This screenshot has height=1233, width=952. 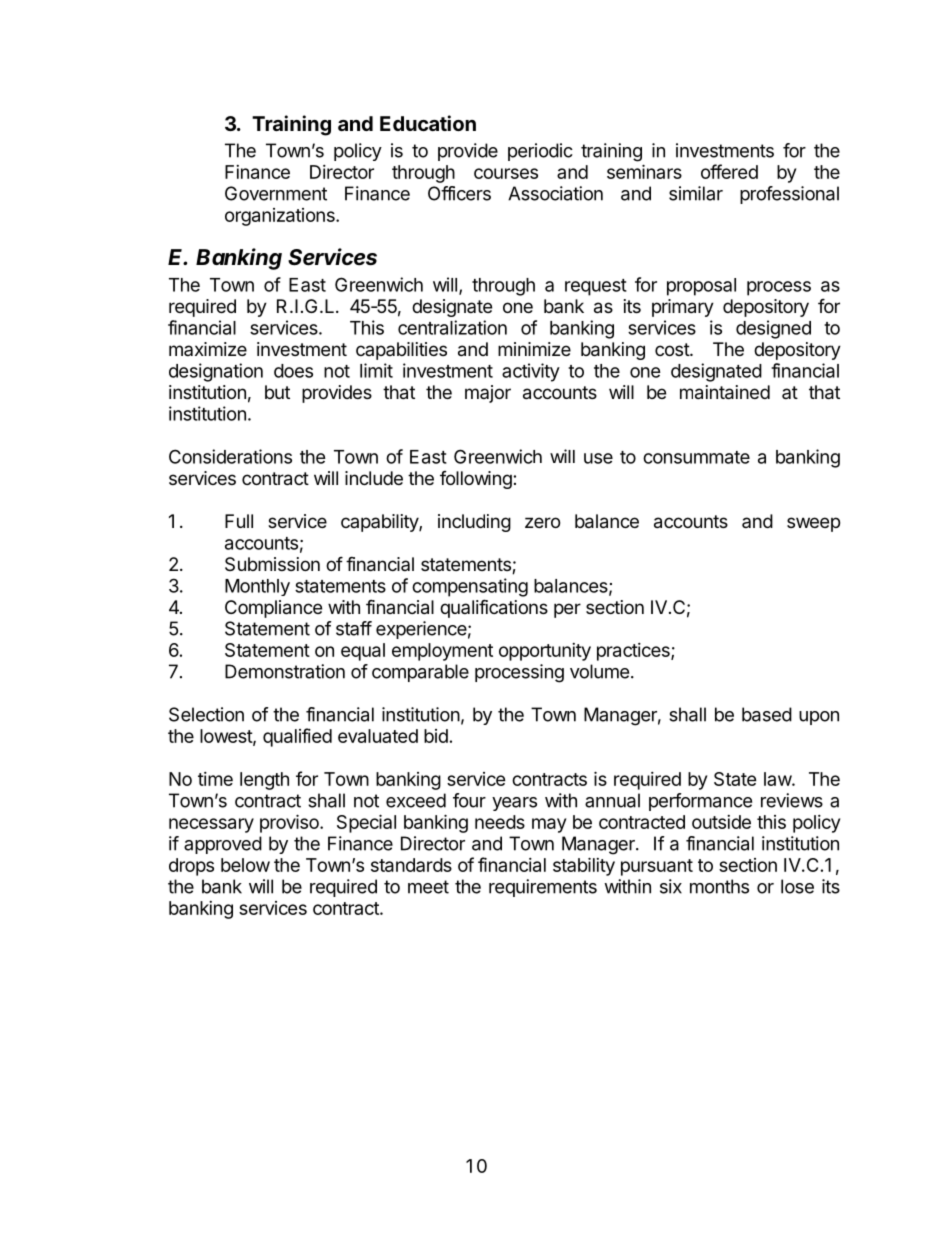 What do you see at coordinates (545, 652) in the screenshot?
I see `opportunity` at bounding box center [545, 652].
